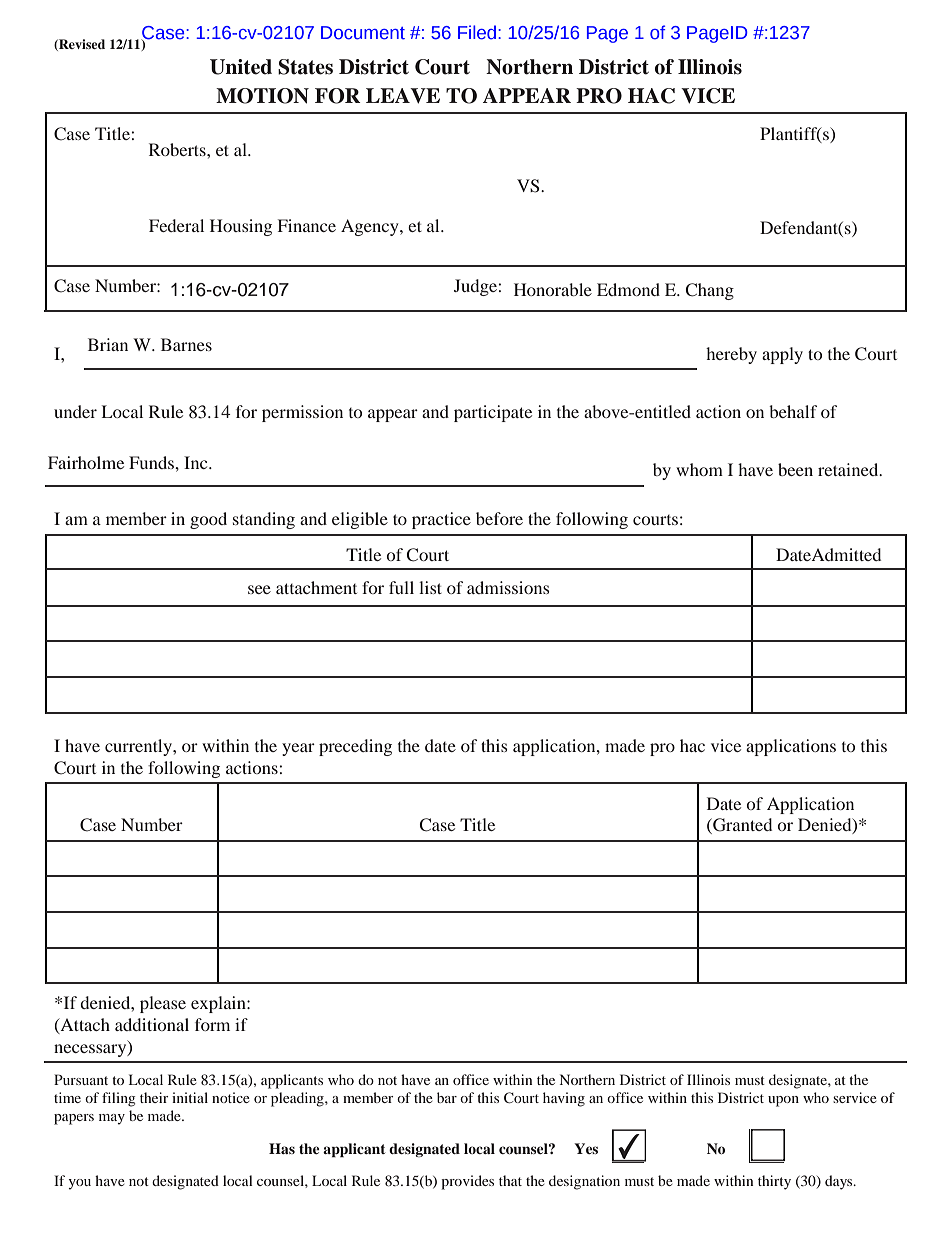  I want to click on United, so click(241, 67).
